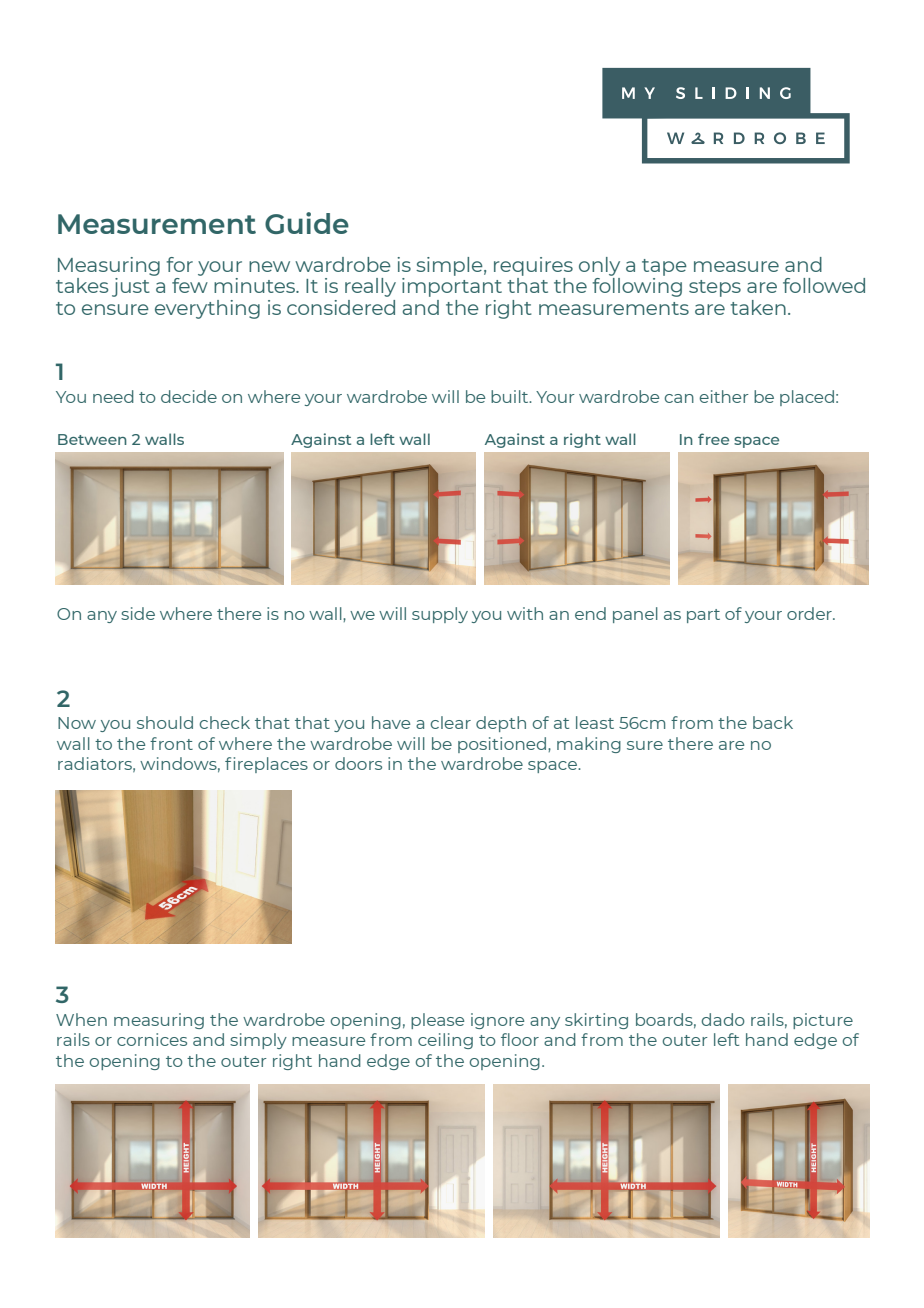 This image has width=924, height=1308. Describe the element at coordinates (165, 722) in the image. I see `should` at that location.
